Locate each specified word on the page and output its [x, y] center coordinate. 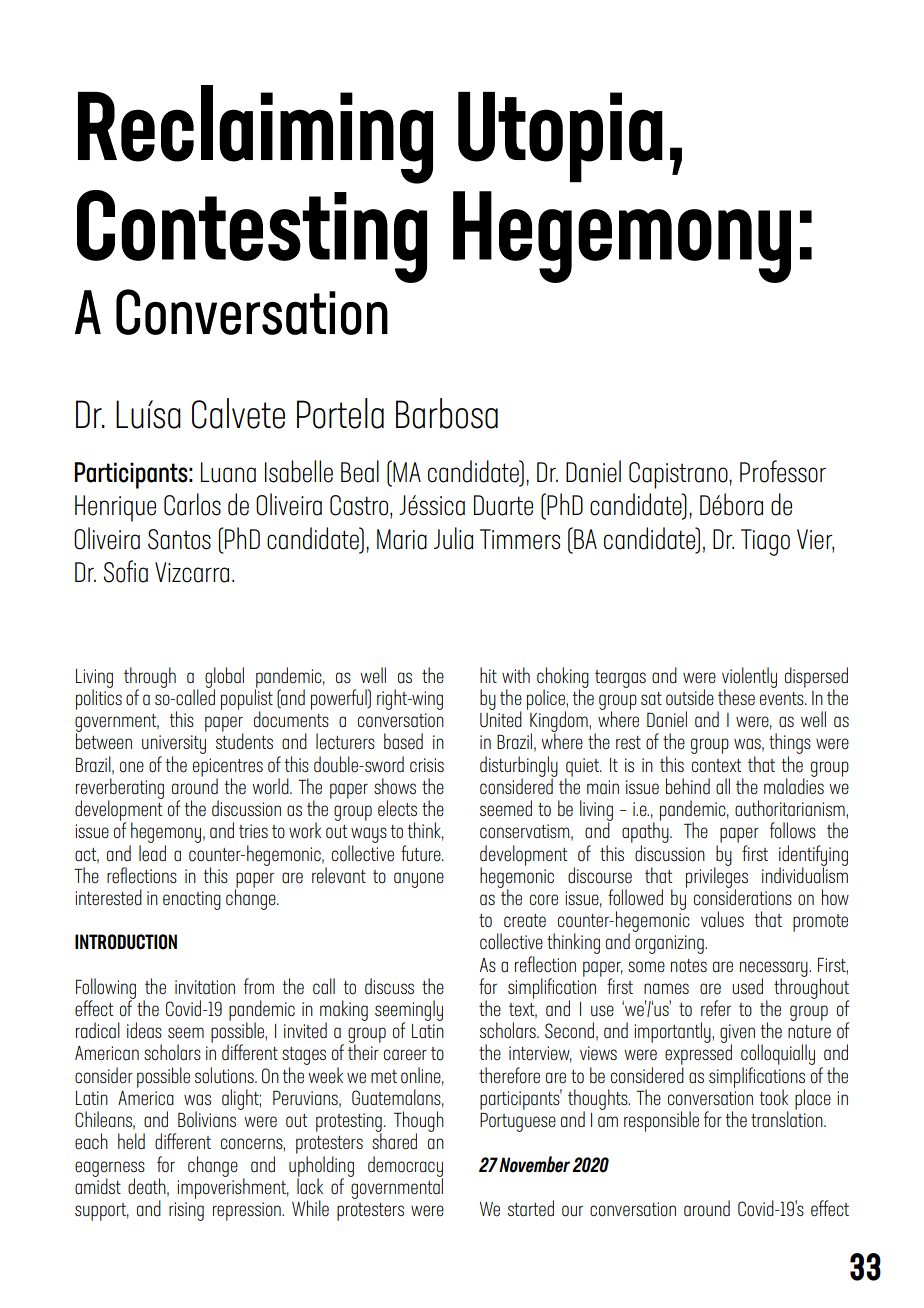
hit [488, 675]
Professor [783, 471]
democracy [405, 1167]
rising [186, 1211]
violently [749, 678]
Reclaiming [255, 134]
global [224, 678]
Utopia [560, 137]
